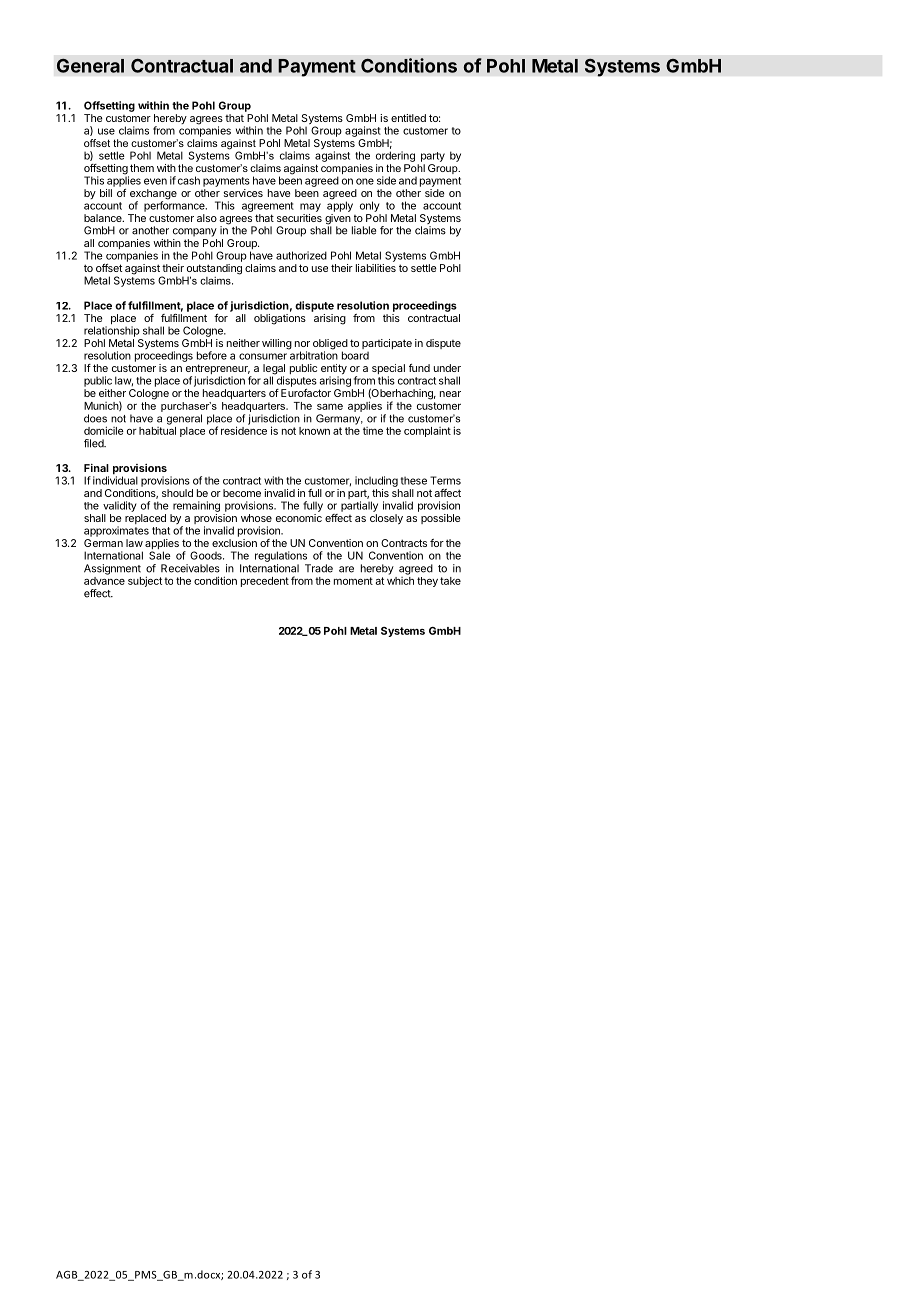  What do you see at coordinates (112, 331) in the image?
I see `relationship` at bounding box center [112, 331].
